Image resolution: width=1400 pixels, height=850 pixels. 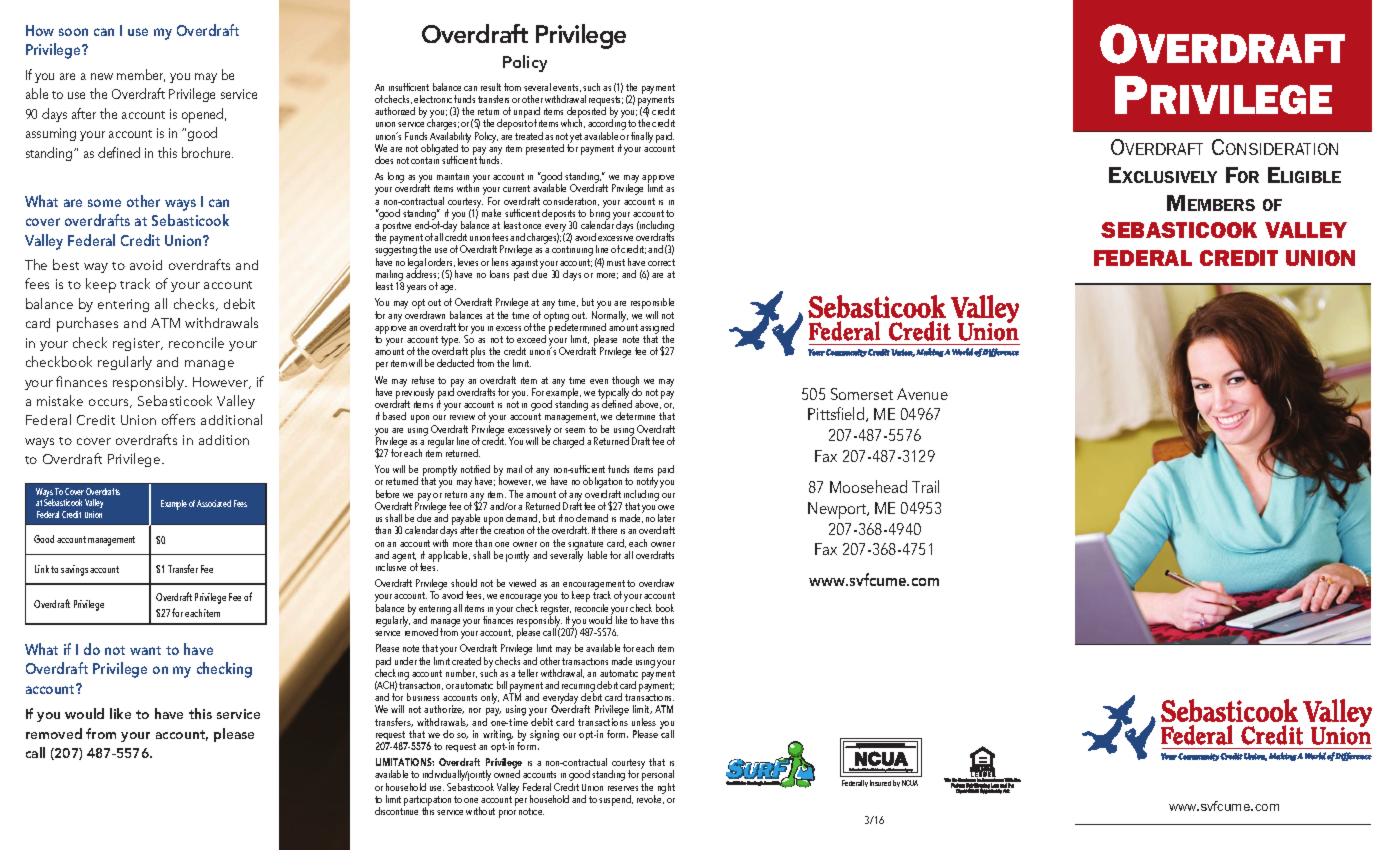 What do you see at coordinates (464, 583) in the image?
I see `should` at bounding box center [464, 583].
